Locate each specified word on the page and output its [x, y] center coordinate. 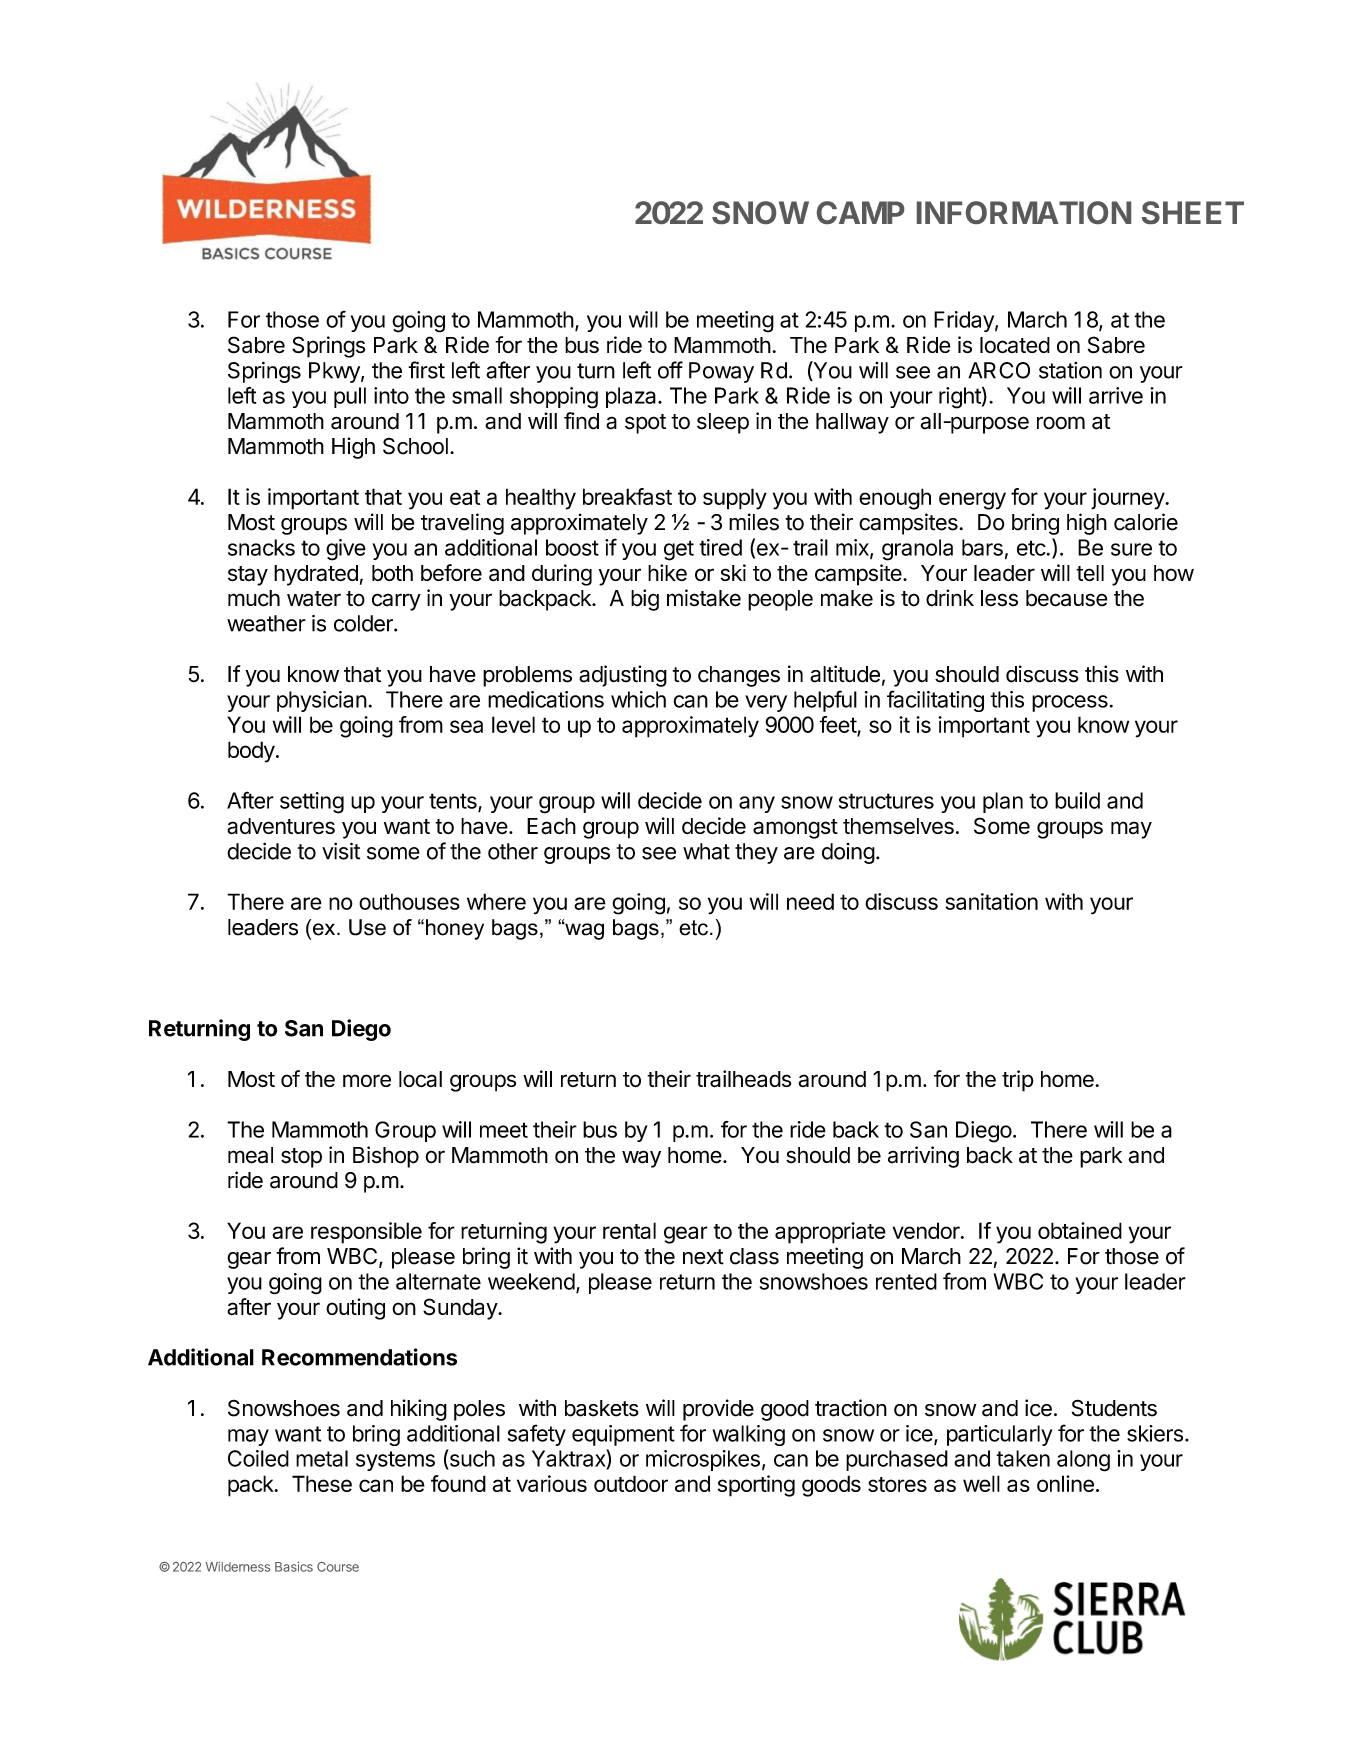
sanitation [992, 901]
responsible [366, 1233]
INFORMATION [1024, 212]
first [426, 370]
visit [341, 851]
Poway [721, 372]
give [346, 550]
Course [338, 1567]
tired [720, 547]
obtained [1080, 1230]
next [703, 1257]
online [1065, 1483]
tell [1090, 573]
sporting [756, 1486]
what [706, 851]
